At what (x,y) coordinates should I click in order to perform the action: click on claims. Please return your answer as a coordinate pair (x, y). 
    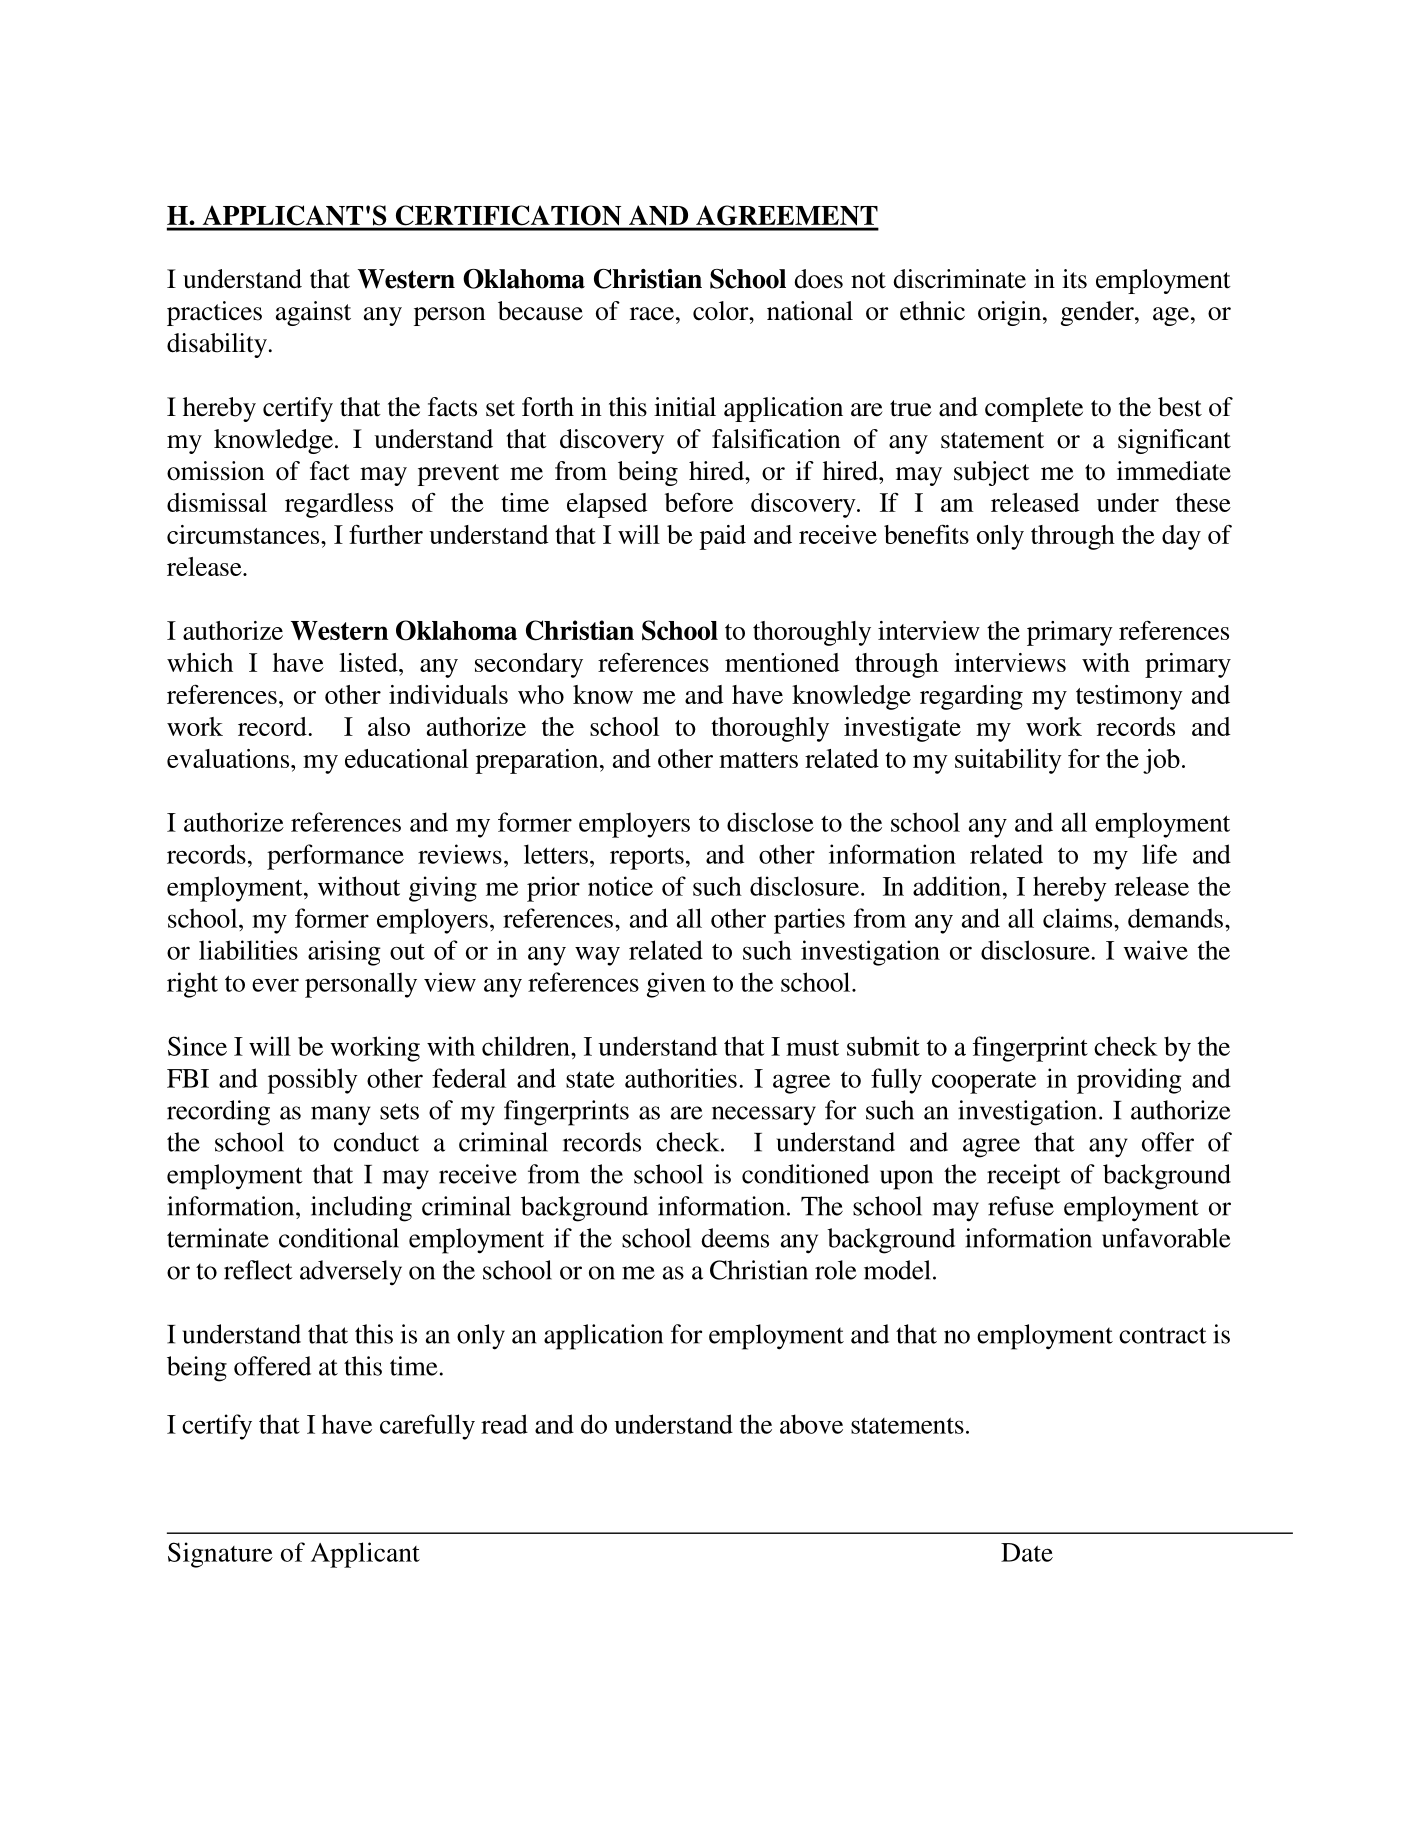
    Looking at the image, I should click on (1079, 918).
